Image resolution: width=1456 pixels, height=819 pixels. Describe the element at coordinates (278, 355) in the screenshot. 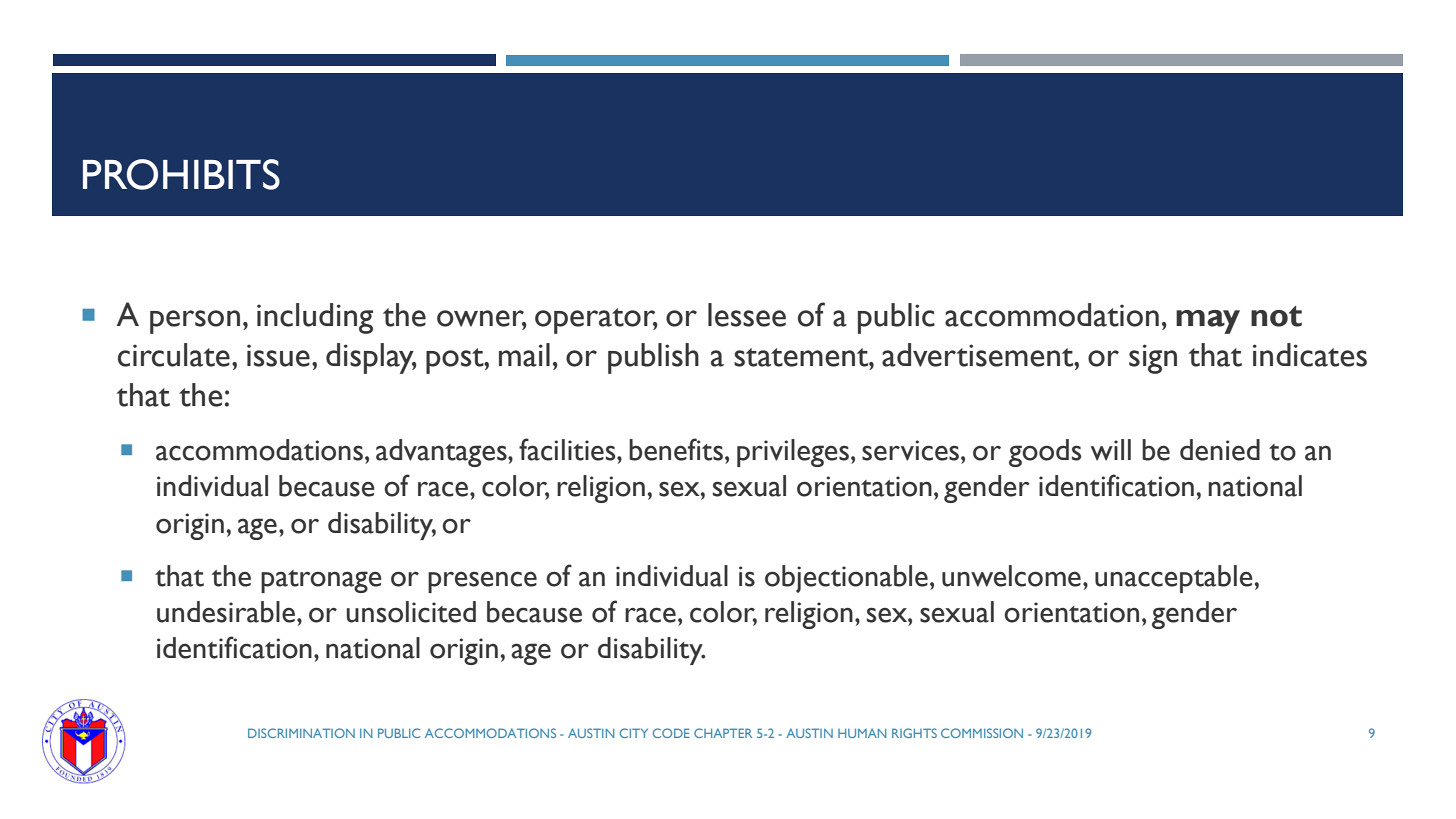

I see `issue` at that location.
